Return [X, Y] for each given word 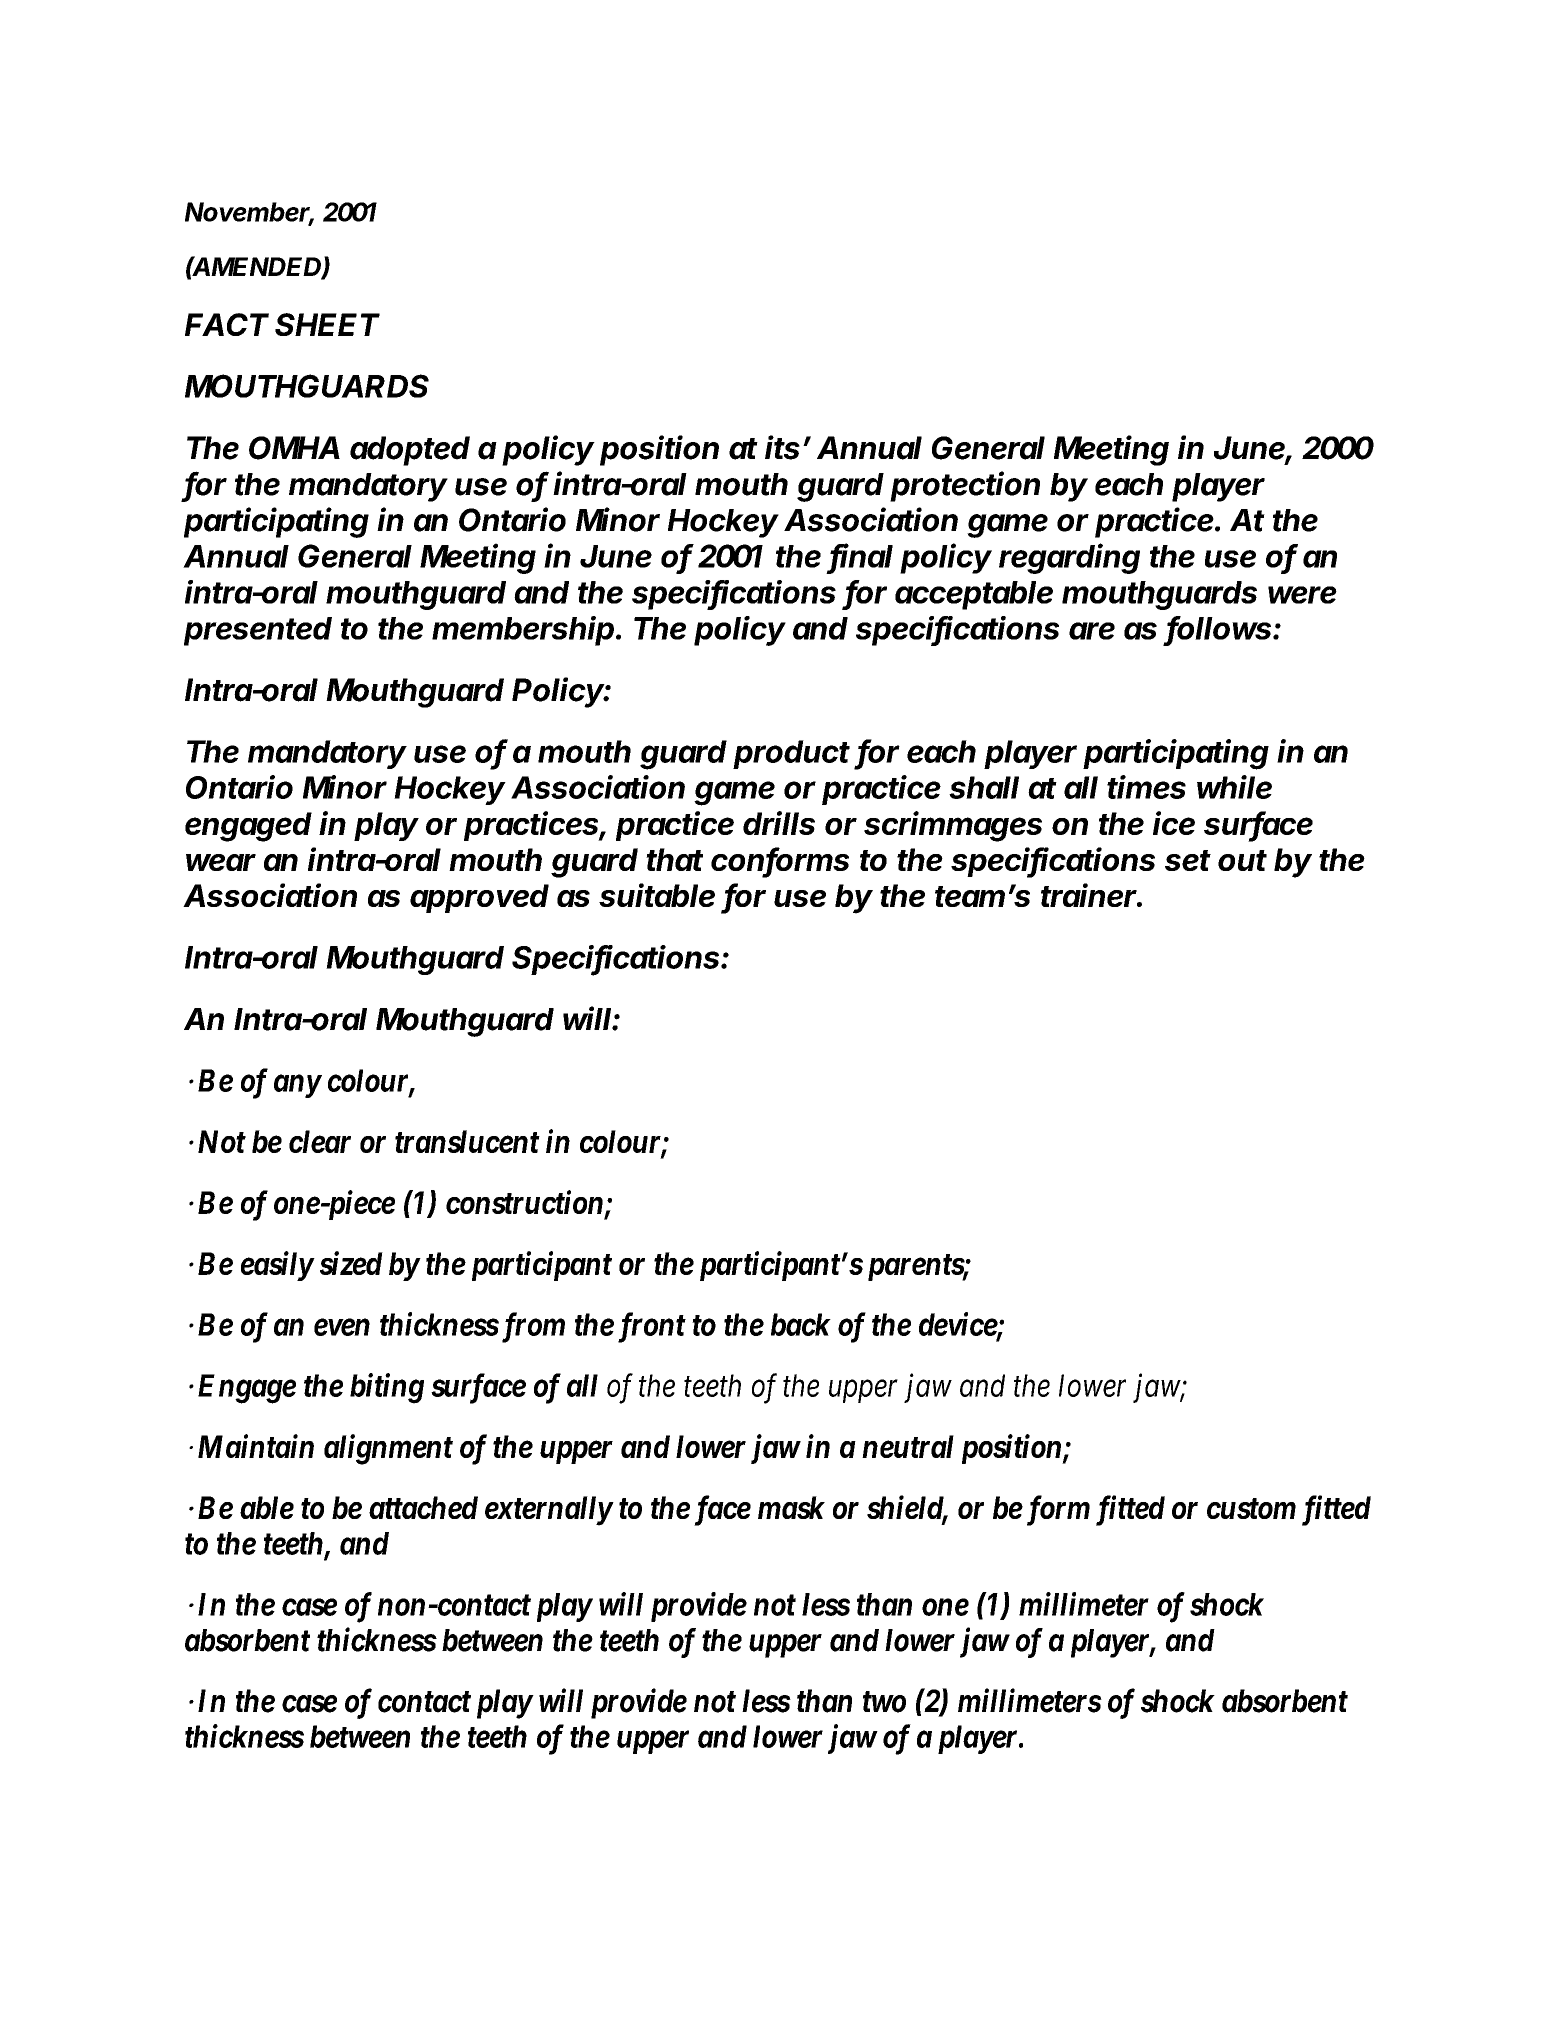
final [861, 556]
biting [387, 1388]
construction [524, 1202]
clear [320, 1141]
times [1146, 787]
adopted [410, 451]
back [801, 1324]
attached [423, 1507]
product [791, 754]
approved [479, 898]
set [1188, 860]
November [249, 213]
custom [1251, 1508]
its [784, 447]
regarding [1069, 558]
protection [965, 486]
